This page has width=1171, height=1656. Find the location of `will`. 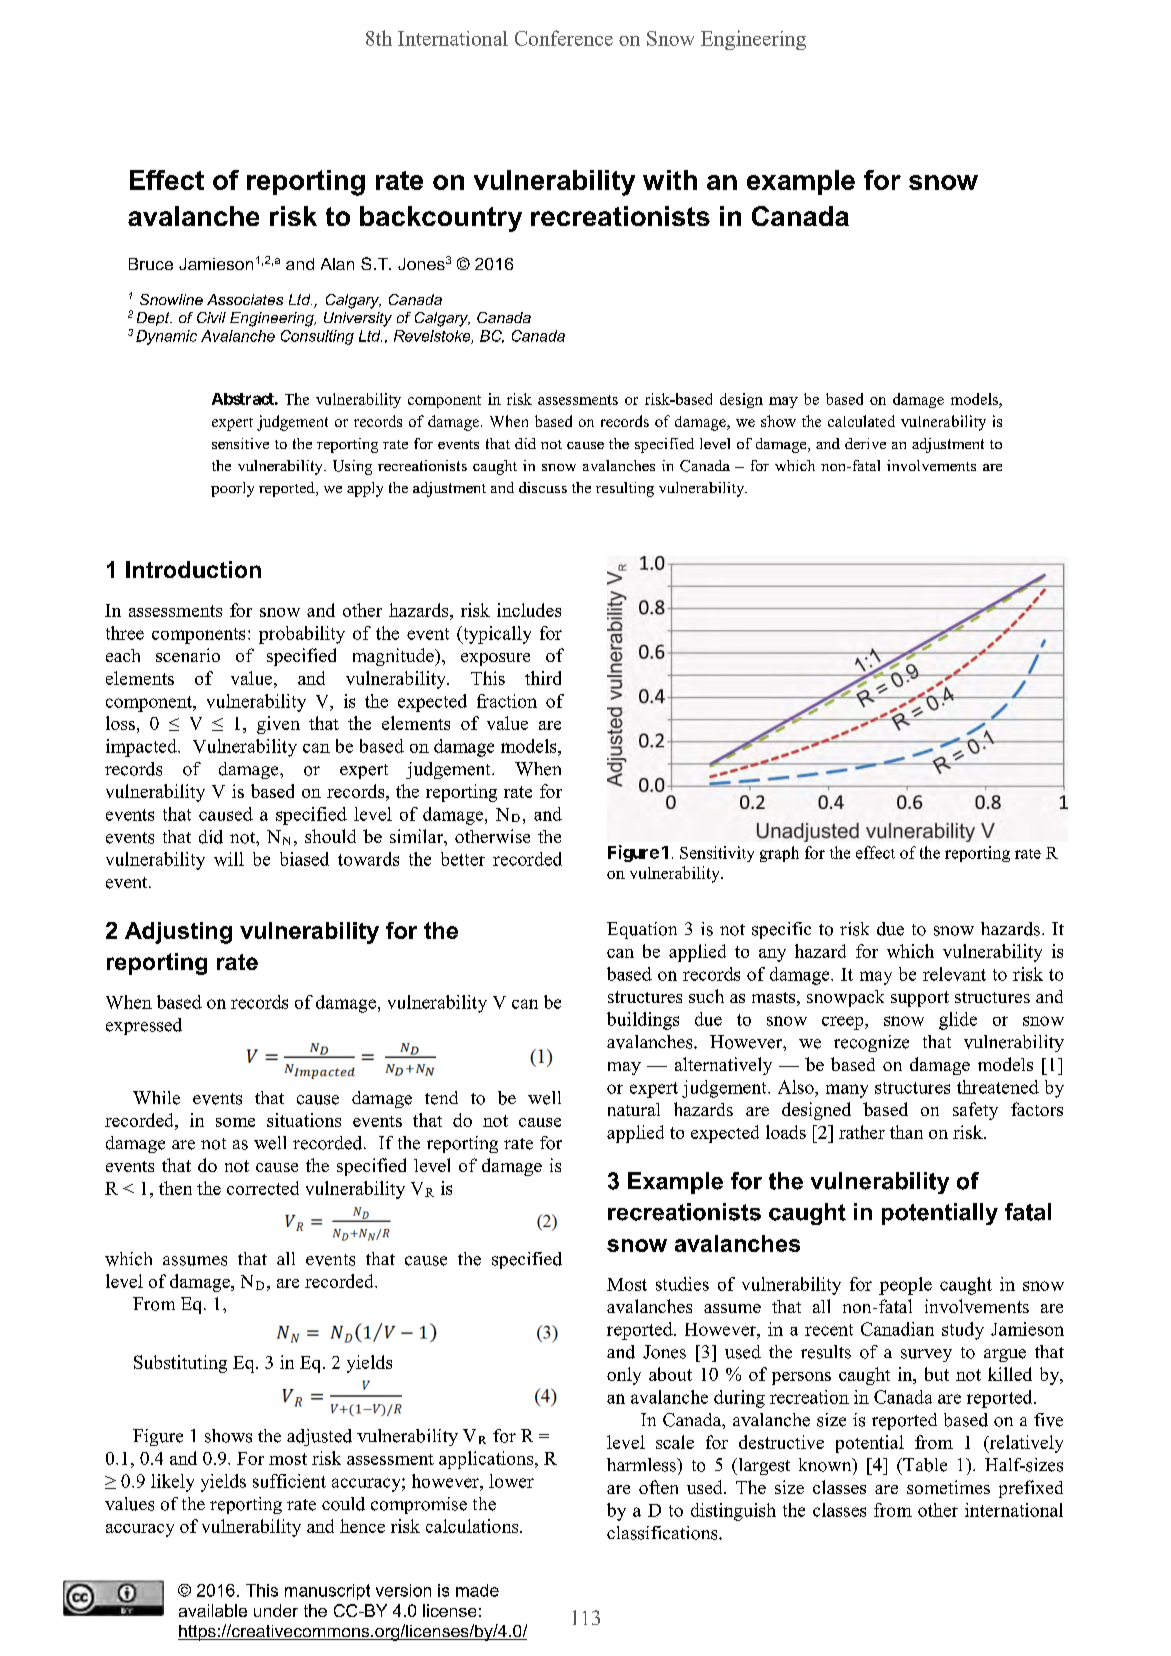

will is located at coordinates (229, 859).
